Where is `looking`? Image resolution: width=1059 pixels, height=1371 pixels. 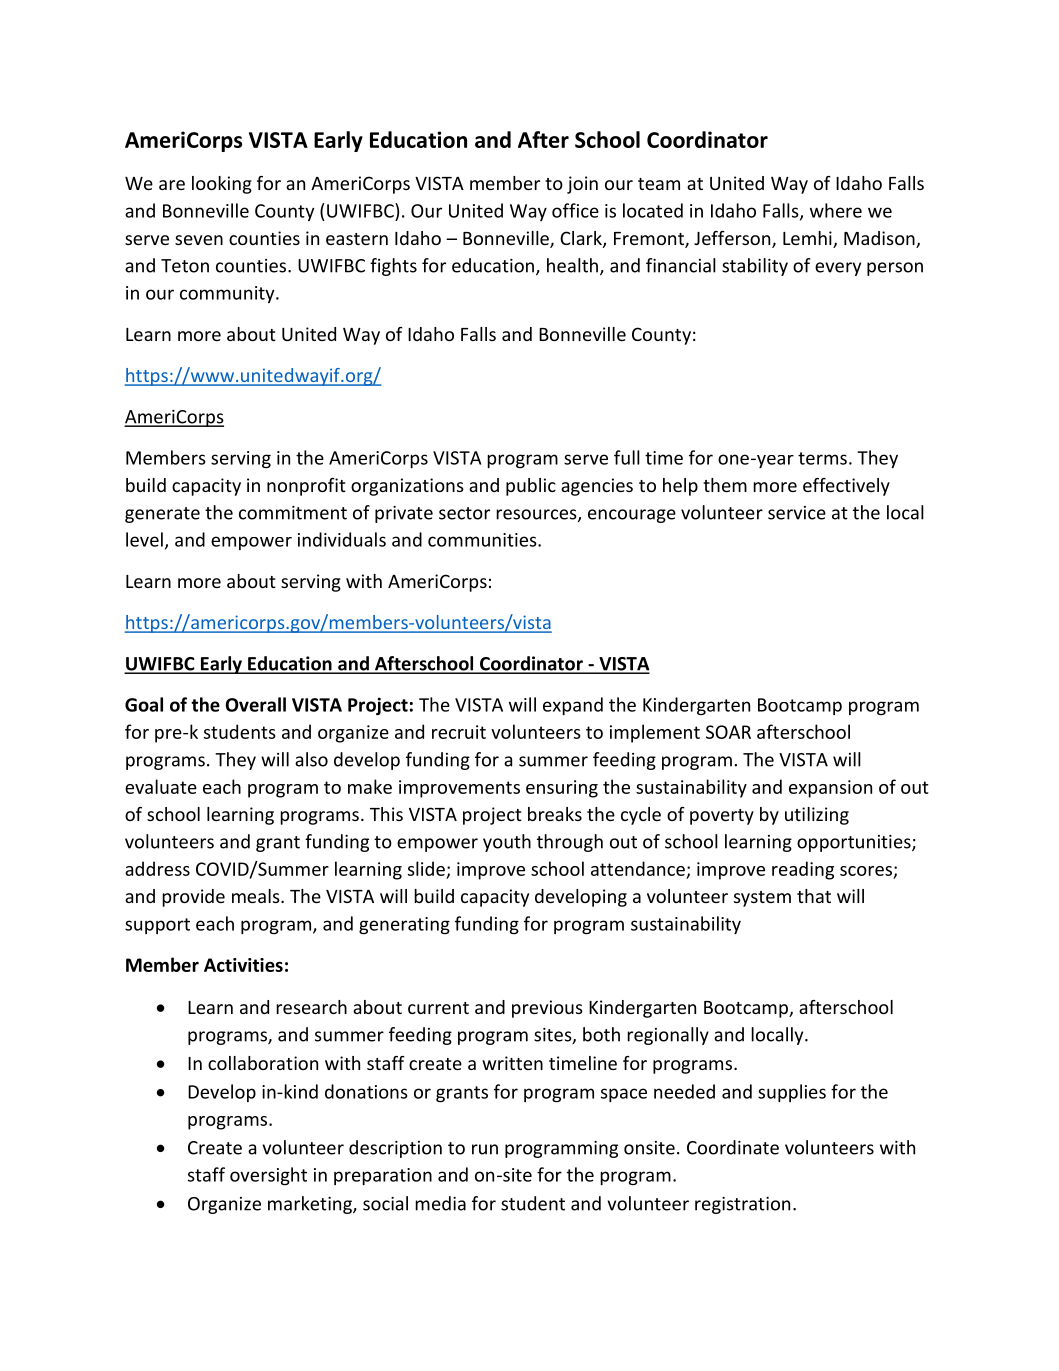
looking is located at coordinates (222, 185).
